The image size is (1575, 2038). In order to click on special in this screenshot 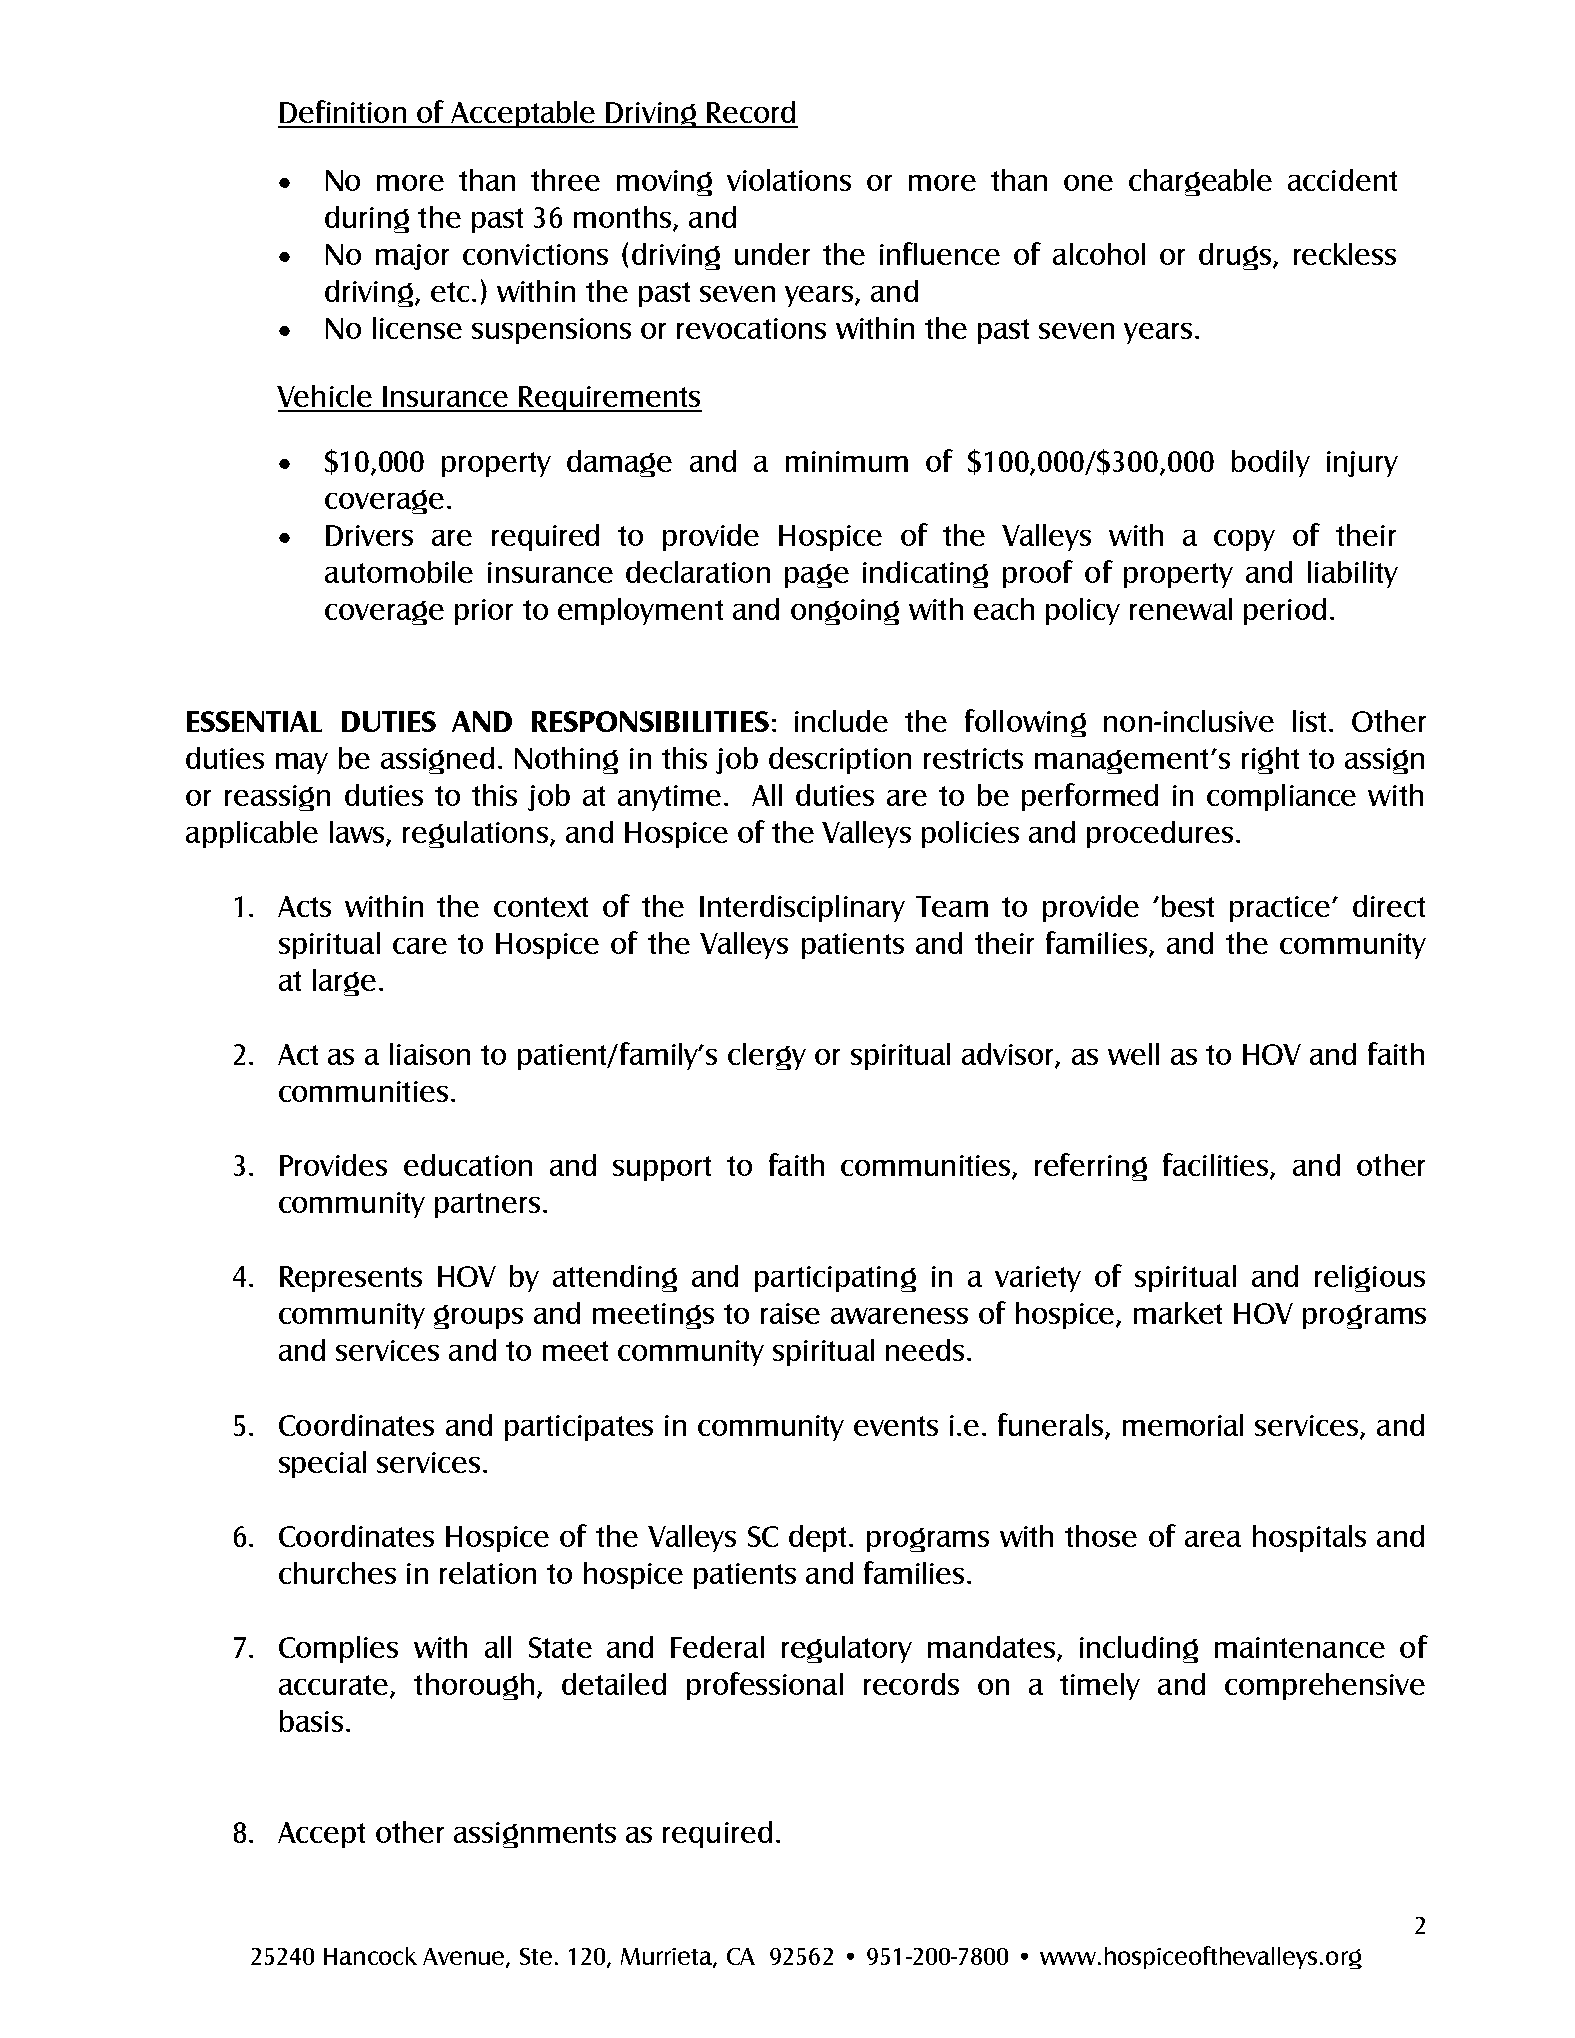, I will do `click(322, 1464)`.
